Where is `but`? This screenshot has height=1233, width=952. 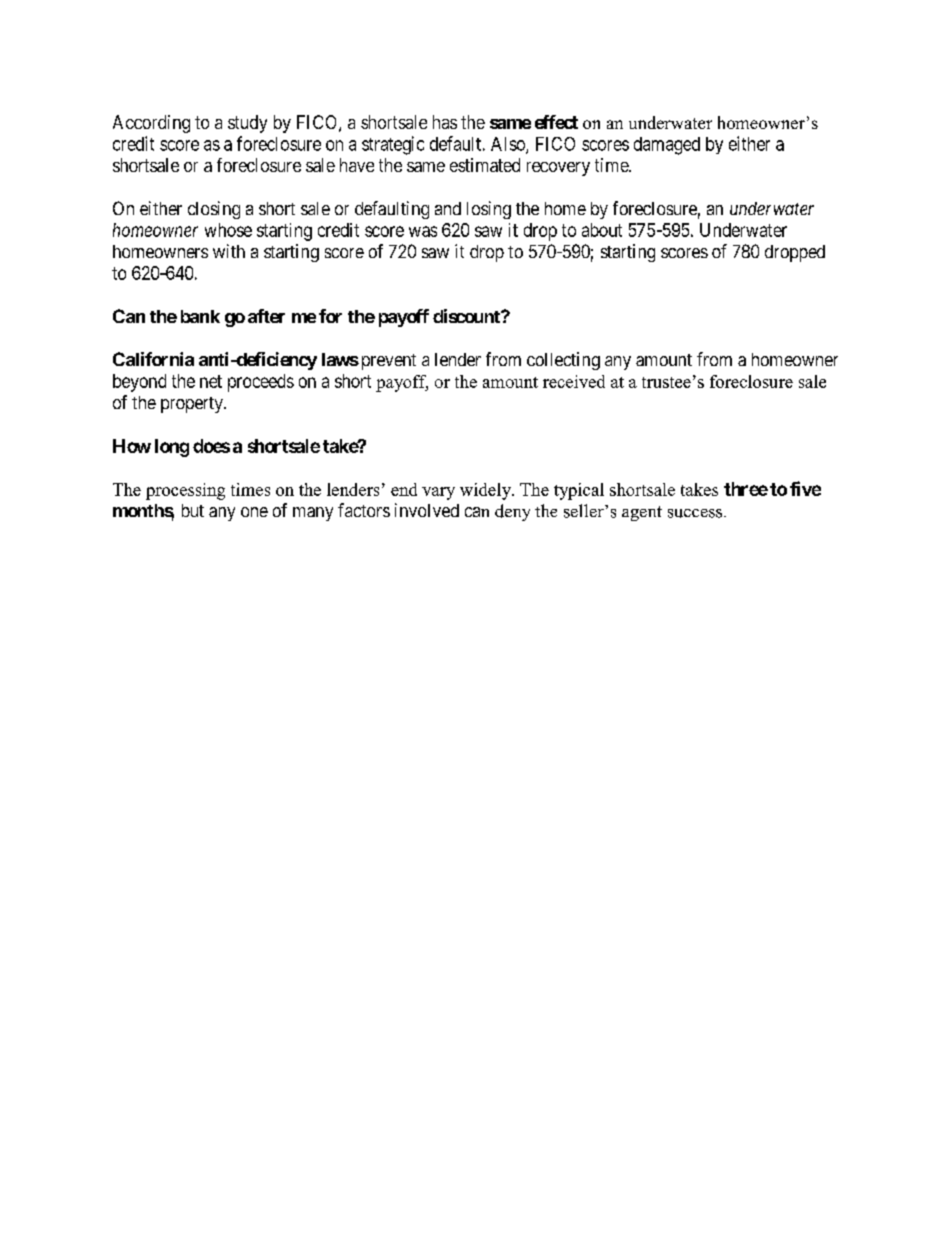
but is located at coordinates (193, 510).
